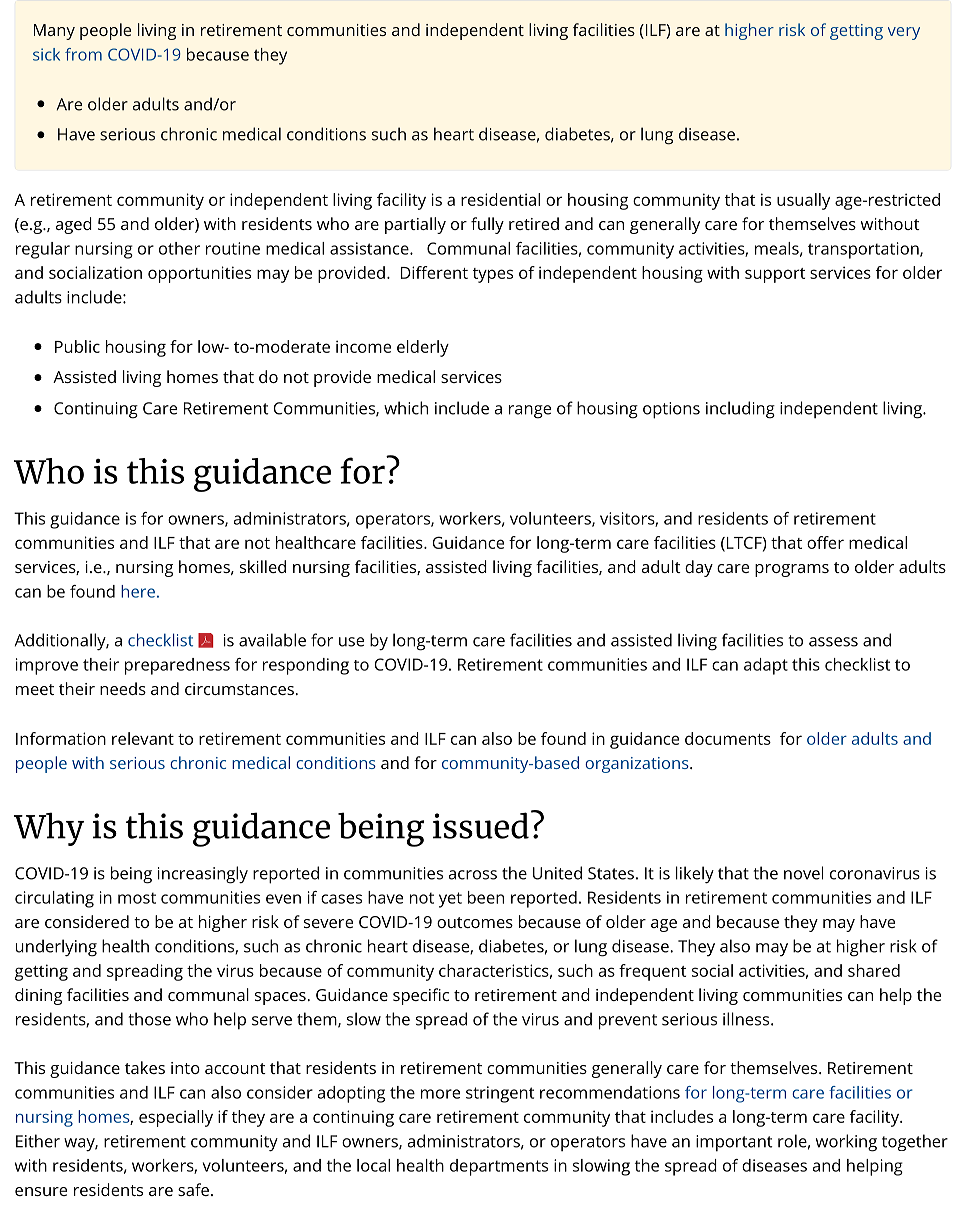 Image resolution: width=966 pixels, height=1232 pixels. Describe the element at coordinates (500, 199) in the document. I see `residential` at that location.
